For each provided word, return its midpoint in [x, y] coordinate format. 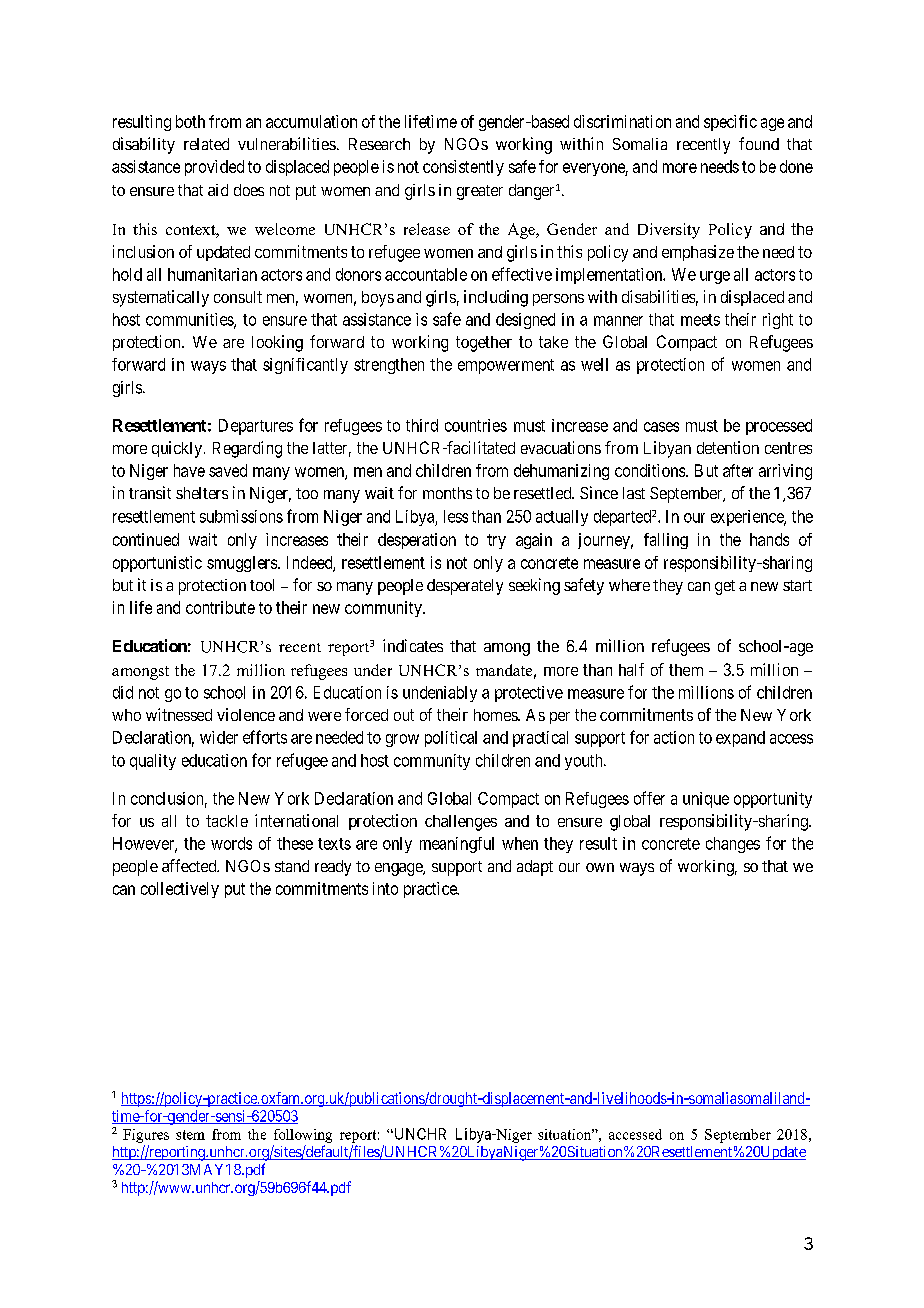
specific [730, 123]
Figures [146, 1136]
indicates [413, 645]
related [206, 144]
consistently [463, 168]
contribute [220, 607]
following [303, 1136]
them [686, 670]
